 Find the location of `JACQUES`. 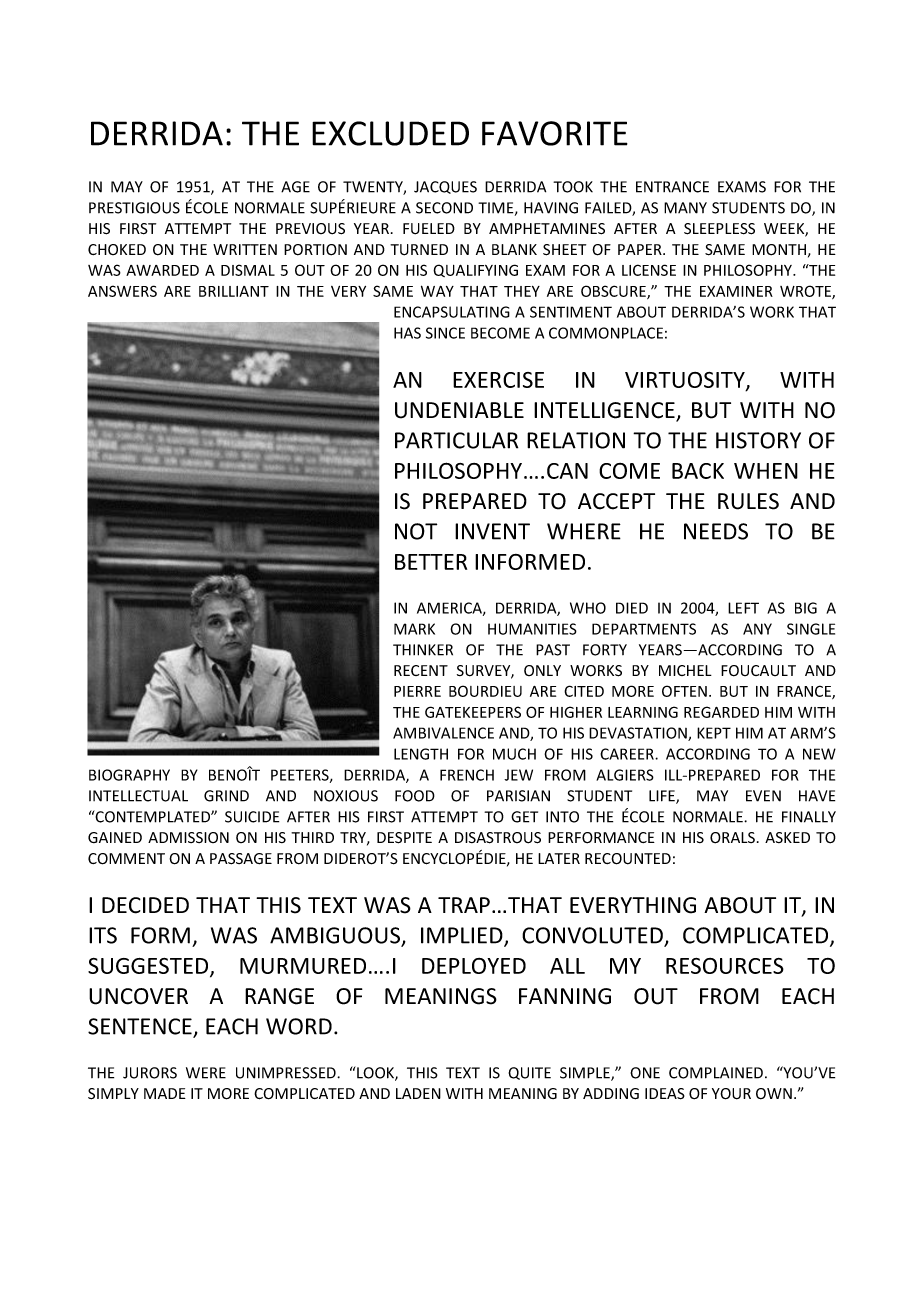

JACQUES is located at coordinates (445, 187).
